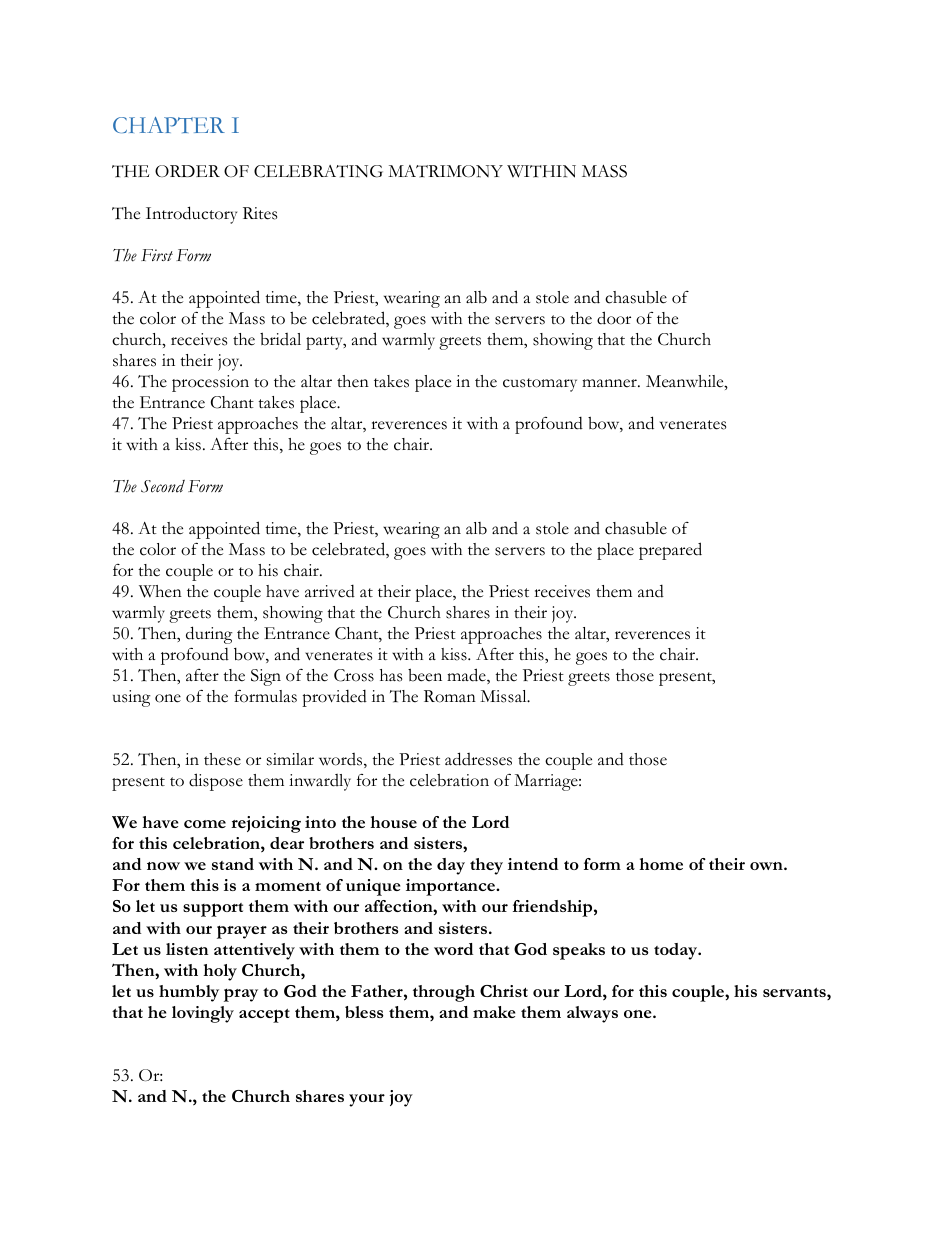 Image resolution: width=952 pixels, height=1233 pixels. What do you see at coordinates (661, 864) in the screenshot?
I see `home` at bounding box center [661, 864].
